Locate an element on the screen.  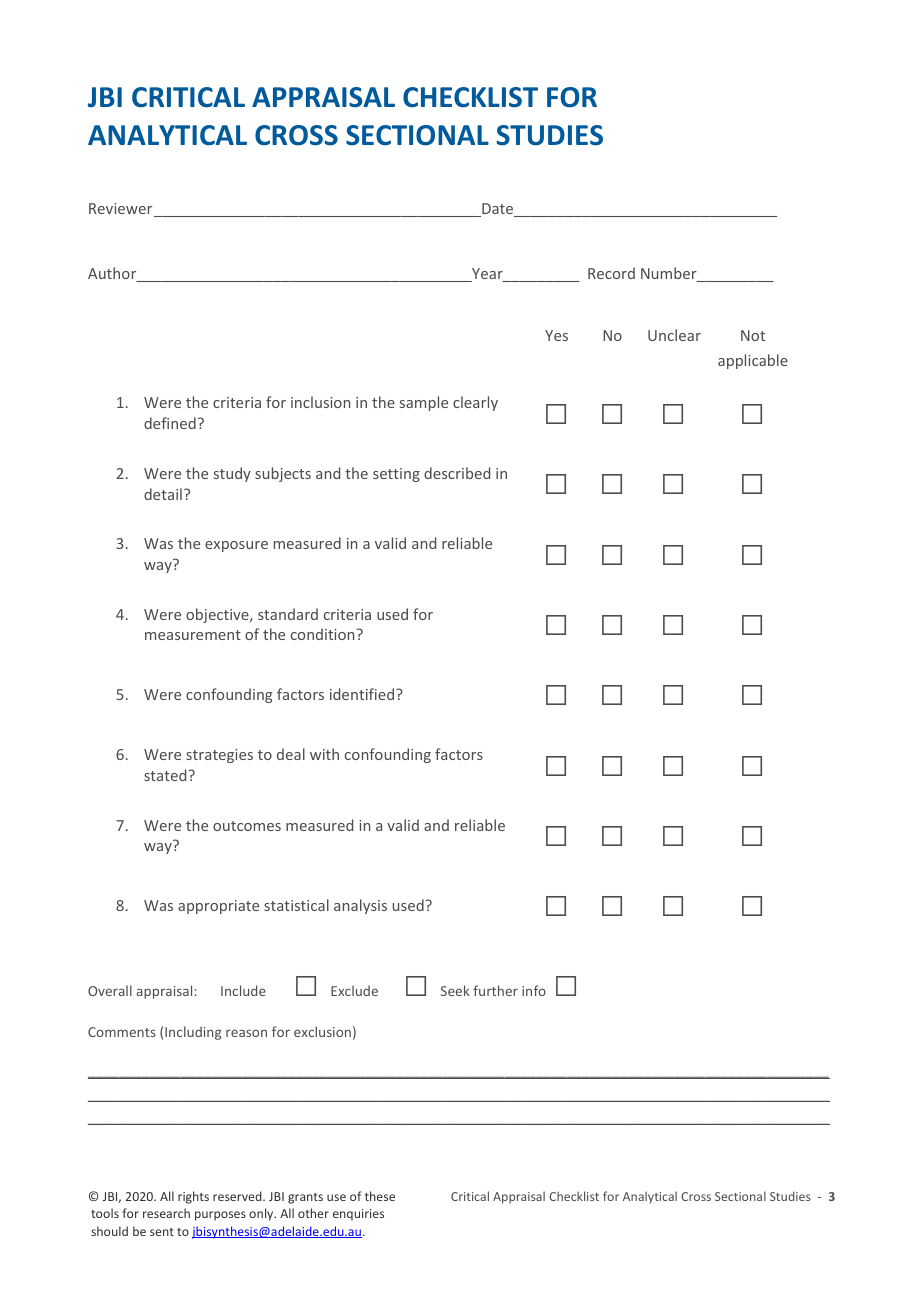
condition is located at coordinates (324, 634).
